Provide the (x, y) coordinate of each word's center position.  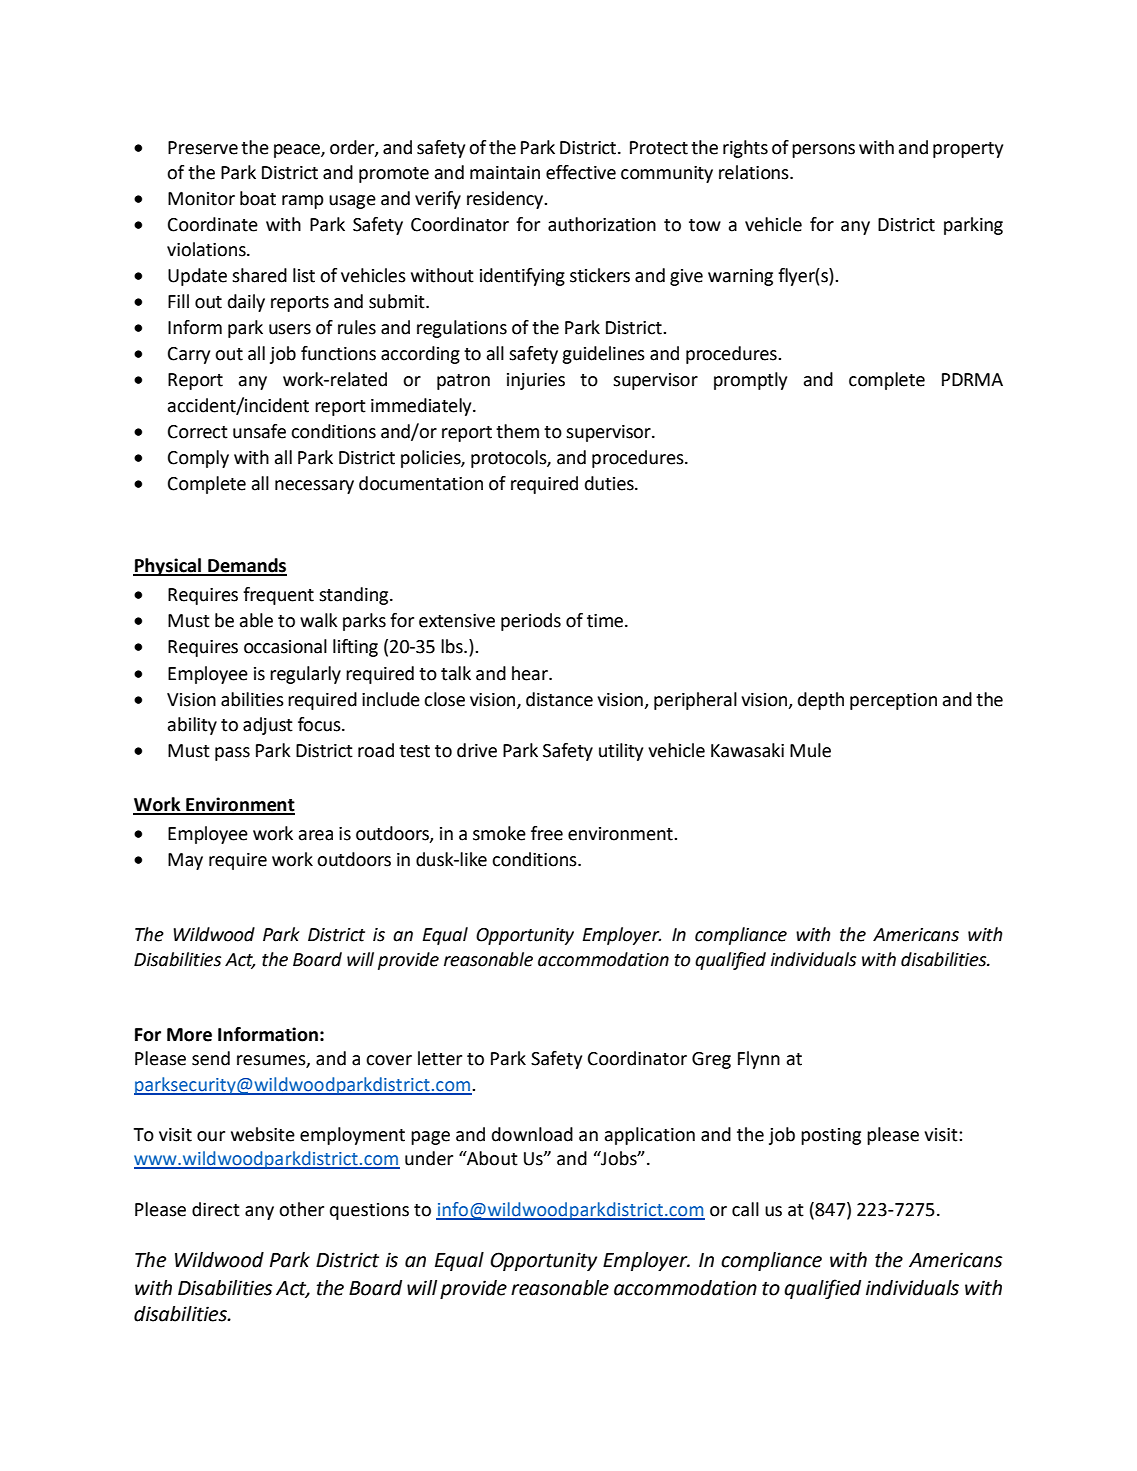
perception (893, 701)
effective (581, 172)
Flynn (759, 1060)
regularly (305, 675)
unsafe (259, 431)
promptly (750, 381)
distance (559, 699)
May (185, 861)
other (301, 1209)
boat (258, 198)
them (517, 431)
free (547, 833)
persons (823, 151)
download (532, 1134)
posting (831, 1136)
